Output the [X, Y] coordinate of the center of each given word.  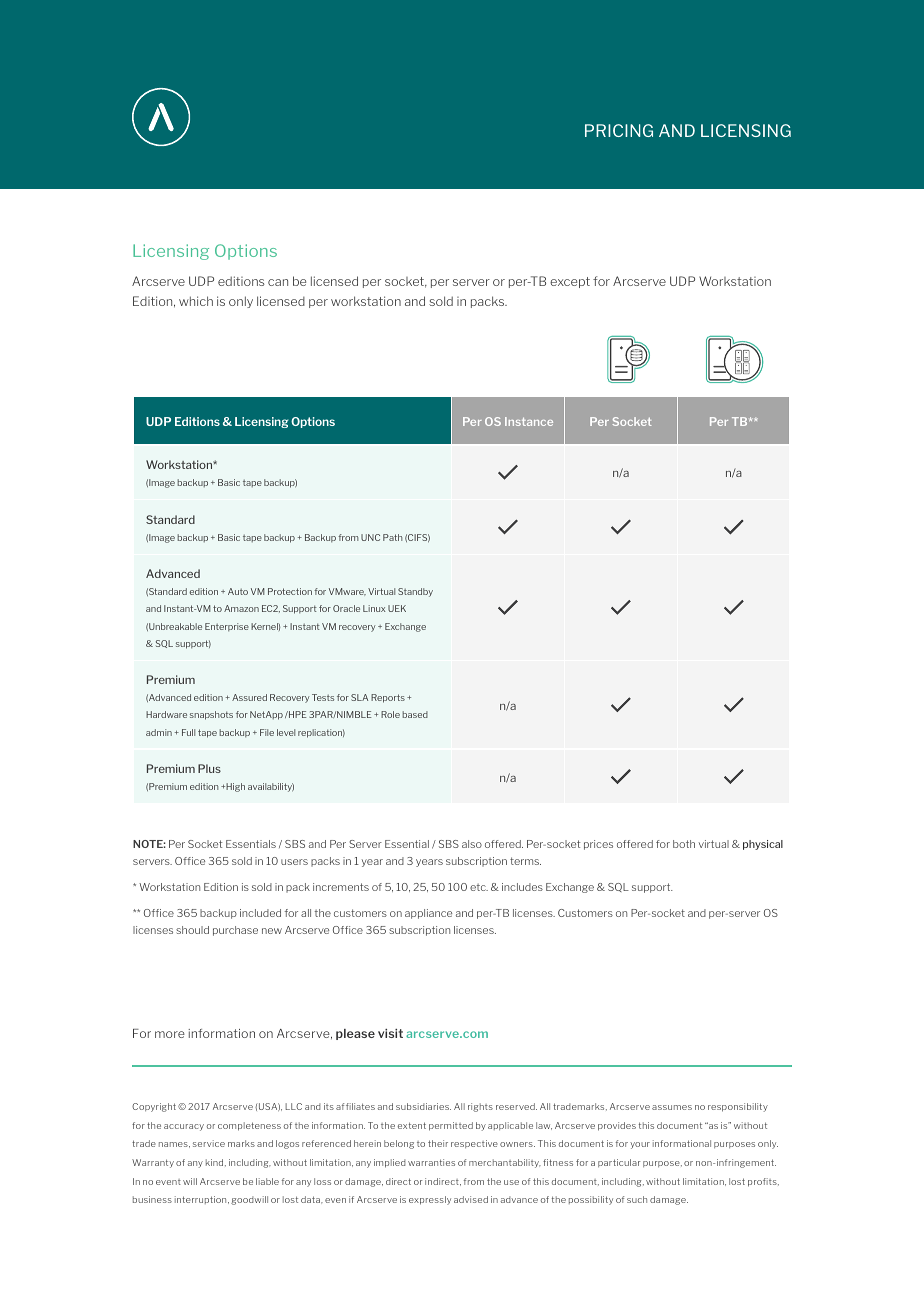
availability [271, 787]
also [472, 844]
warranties [431, 1162]
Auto [238, 591]
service [209, 1143]
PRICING [619, 130]
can [278, 282]
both [684, 844]
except [570, 282]
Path [392, 537]
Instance [529, 421]
